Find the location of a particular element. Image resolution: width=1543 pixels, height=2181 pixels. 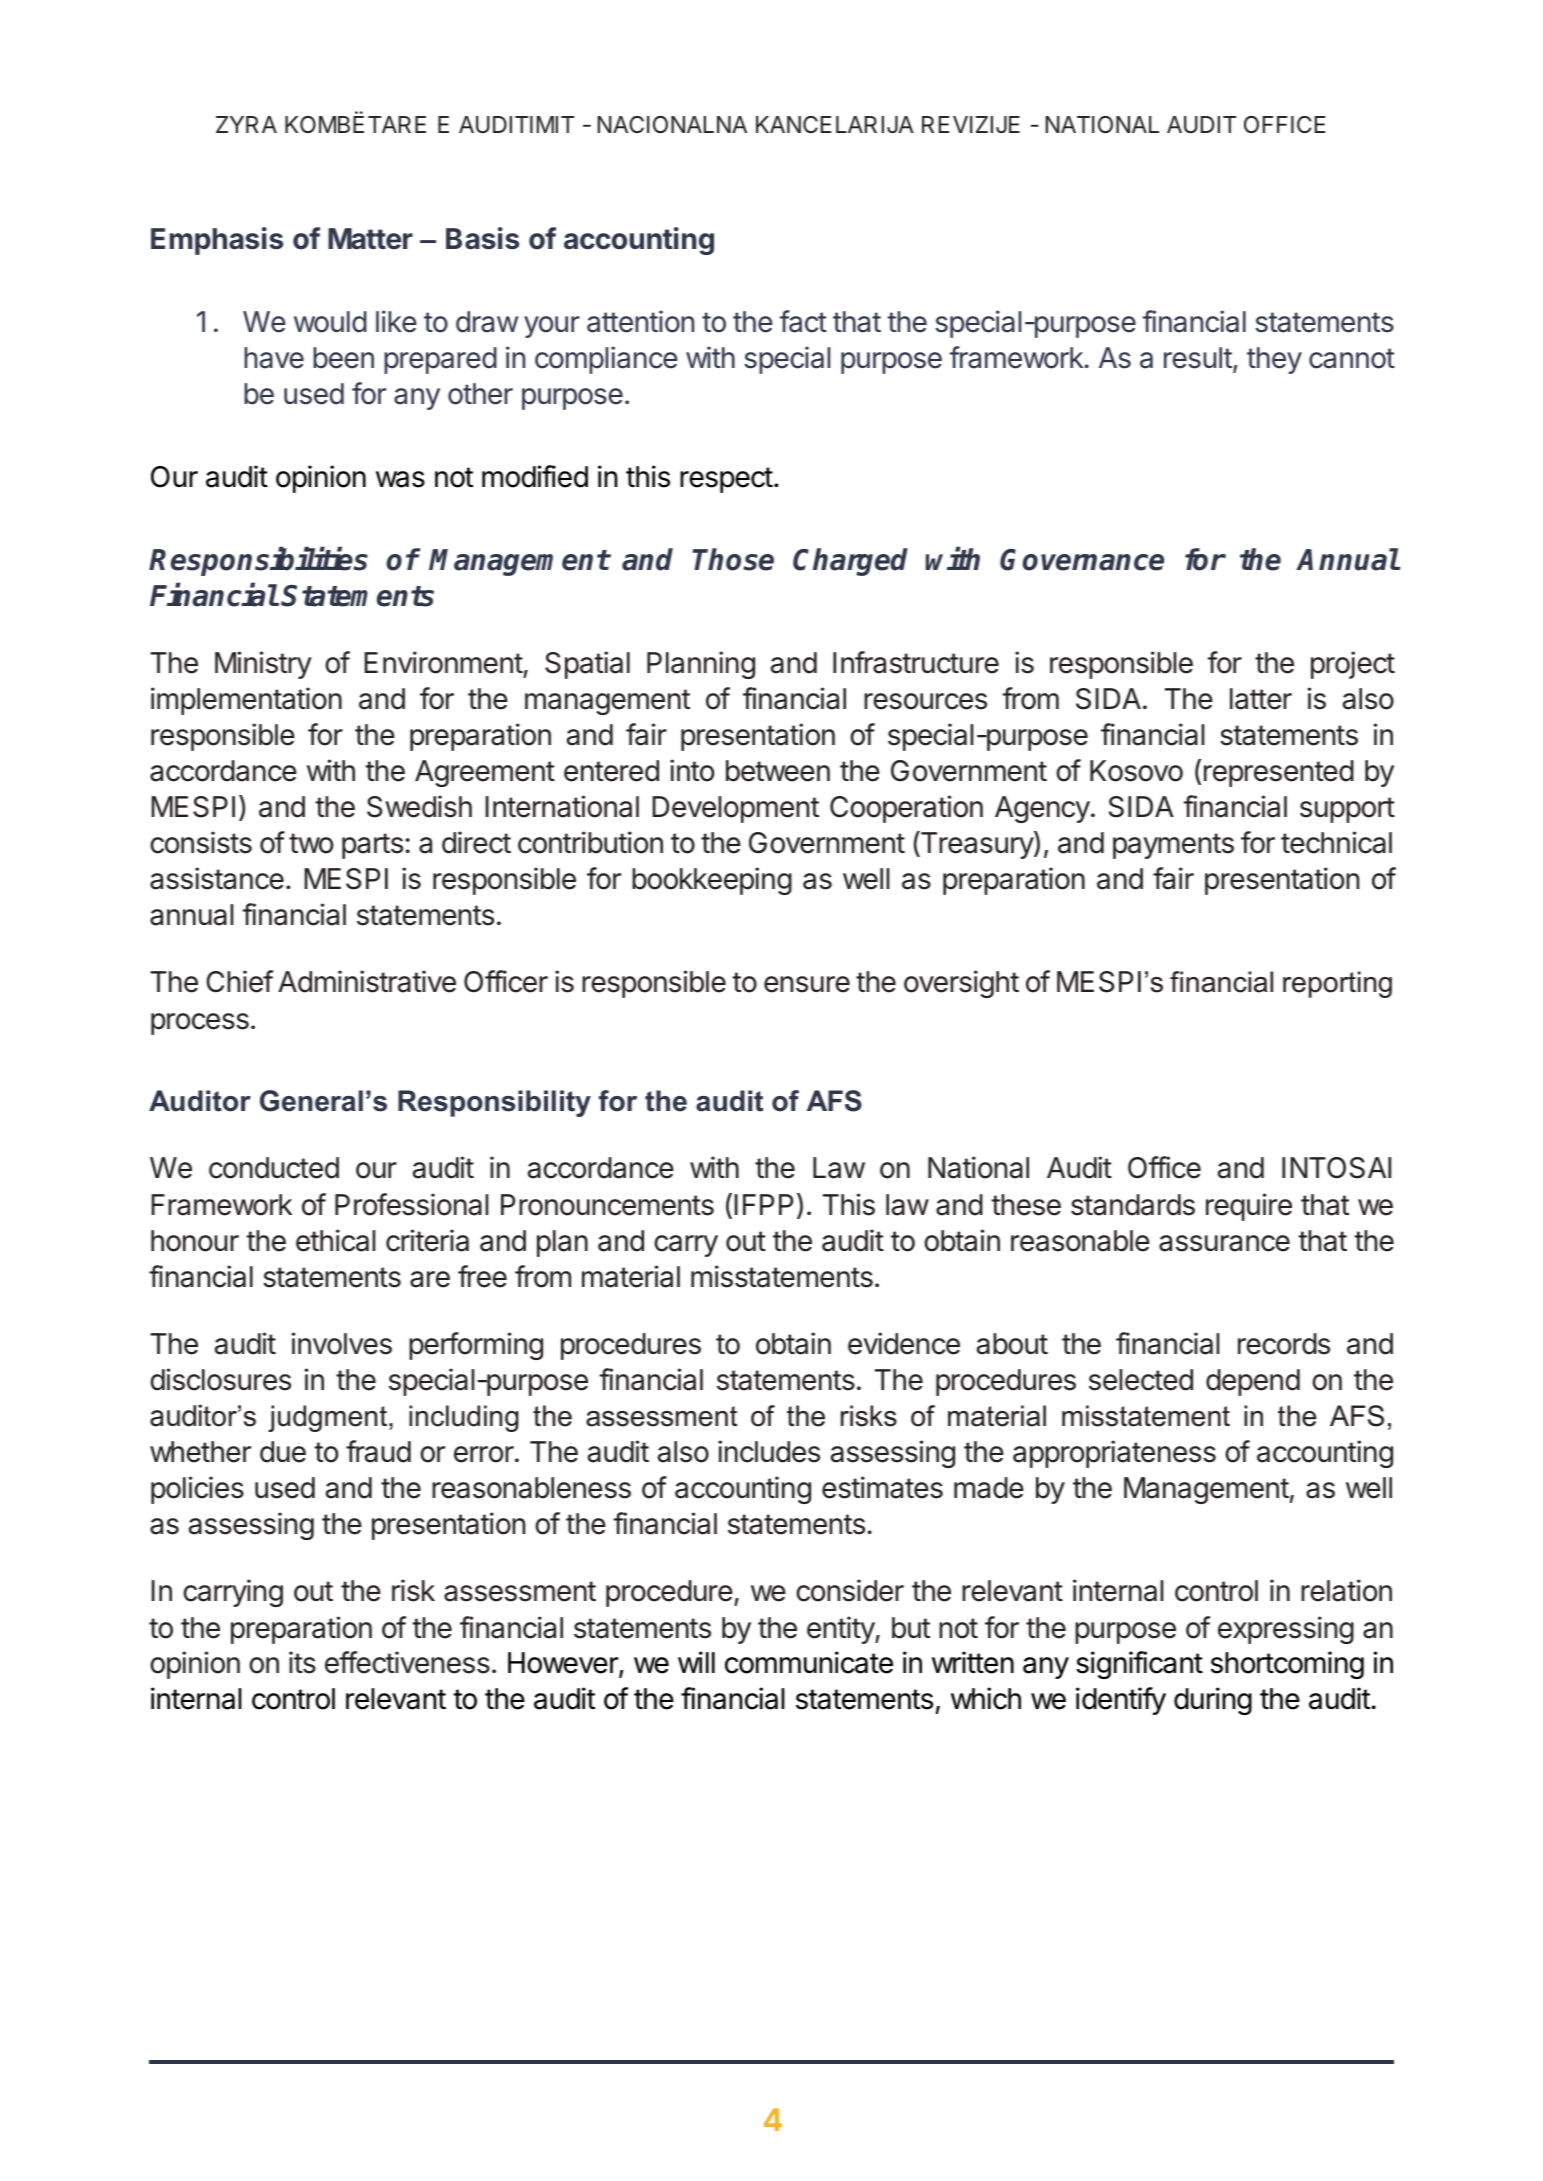

bookkeeping is located at coordinates (712, 881).
